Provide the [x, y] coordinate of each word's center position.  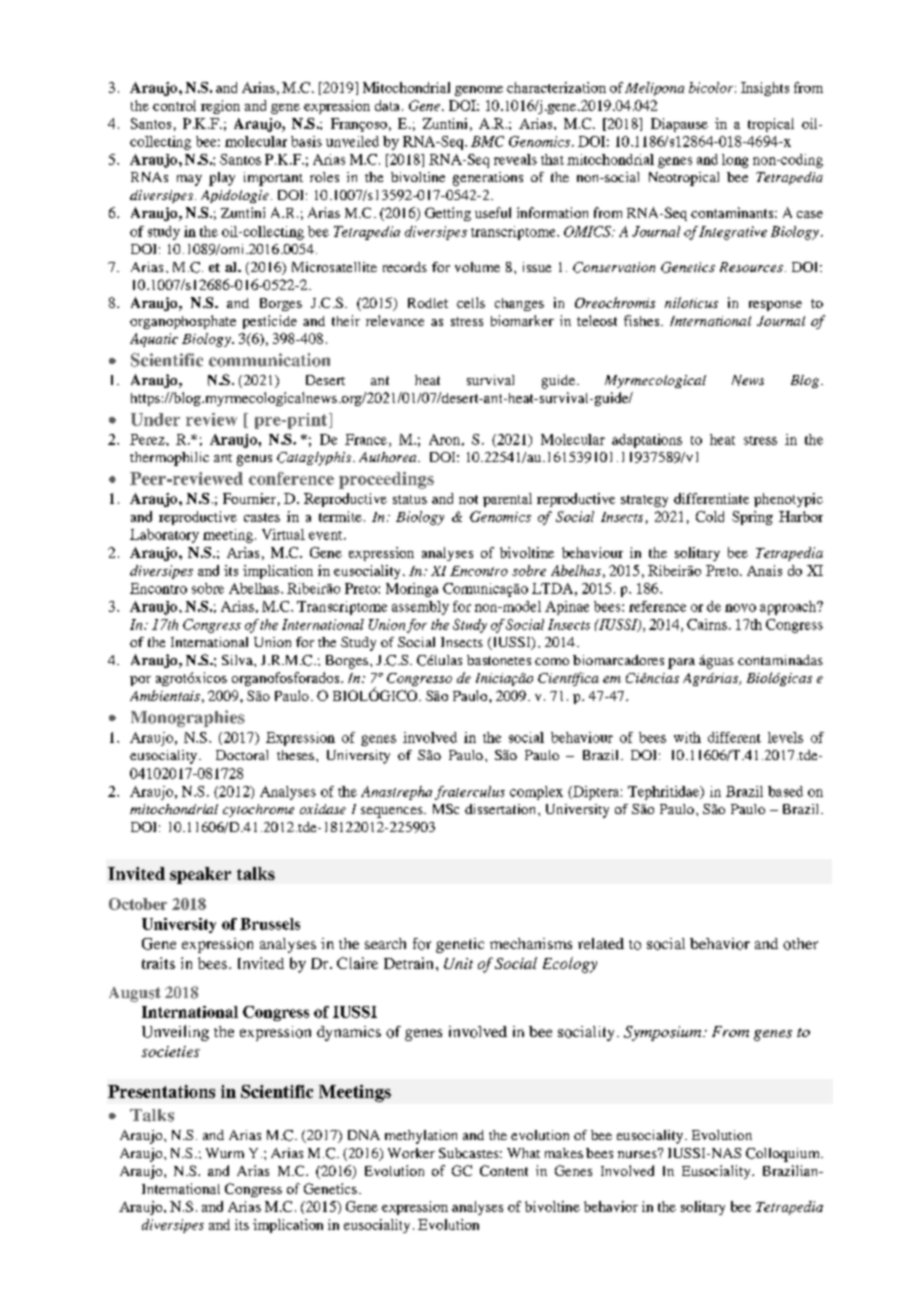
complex [536, 793]
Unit [458, 963]
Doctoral [242, 755]
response [775, 306]
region [220, 107]
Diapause [679, 125]
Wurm [225, 1153]
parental [507, 500]
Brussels [270, 924]
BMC [487, 141]
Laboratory [164, 536]
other [800, 944]
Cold [710, 516]
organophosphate [183, 322]
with [687, 737]
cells [471, 302]
